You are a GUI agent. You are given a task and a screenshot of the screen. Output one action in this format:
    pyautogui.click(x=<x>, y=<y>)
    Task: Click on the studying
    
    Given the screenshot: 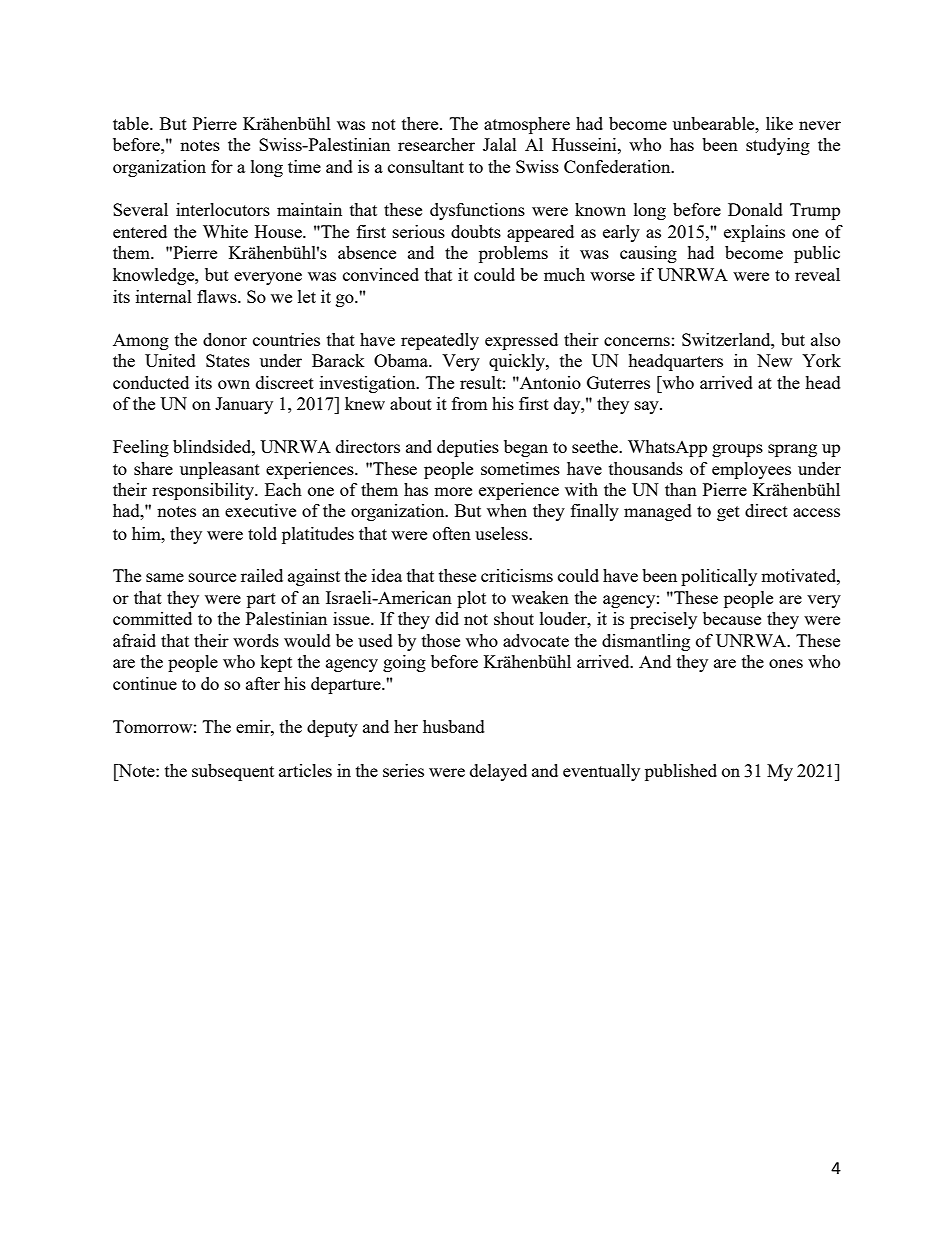 What is the action you would take?
    pyautogui.click(x=778, y=146)
